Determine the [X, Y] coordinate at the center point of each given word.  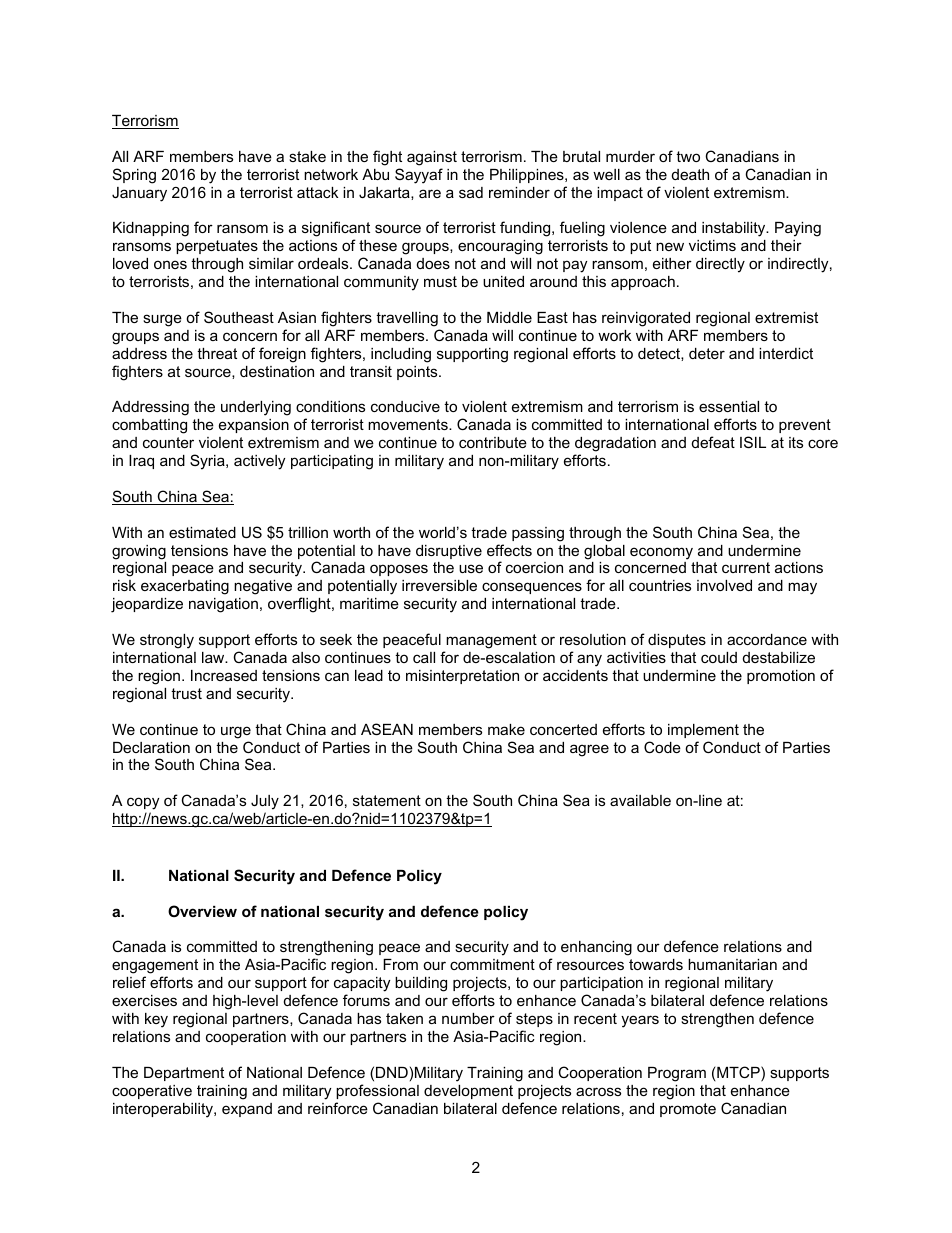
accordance [767, 639]
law [214, 657]
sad [471, 192]
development [468, 1092]
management [491, 641]
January [139, 194]
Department [184, 1074]
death [690, 174]
